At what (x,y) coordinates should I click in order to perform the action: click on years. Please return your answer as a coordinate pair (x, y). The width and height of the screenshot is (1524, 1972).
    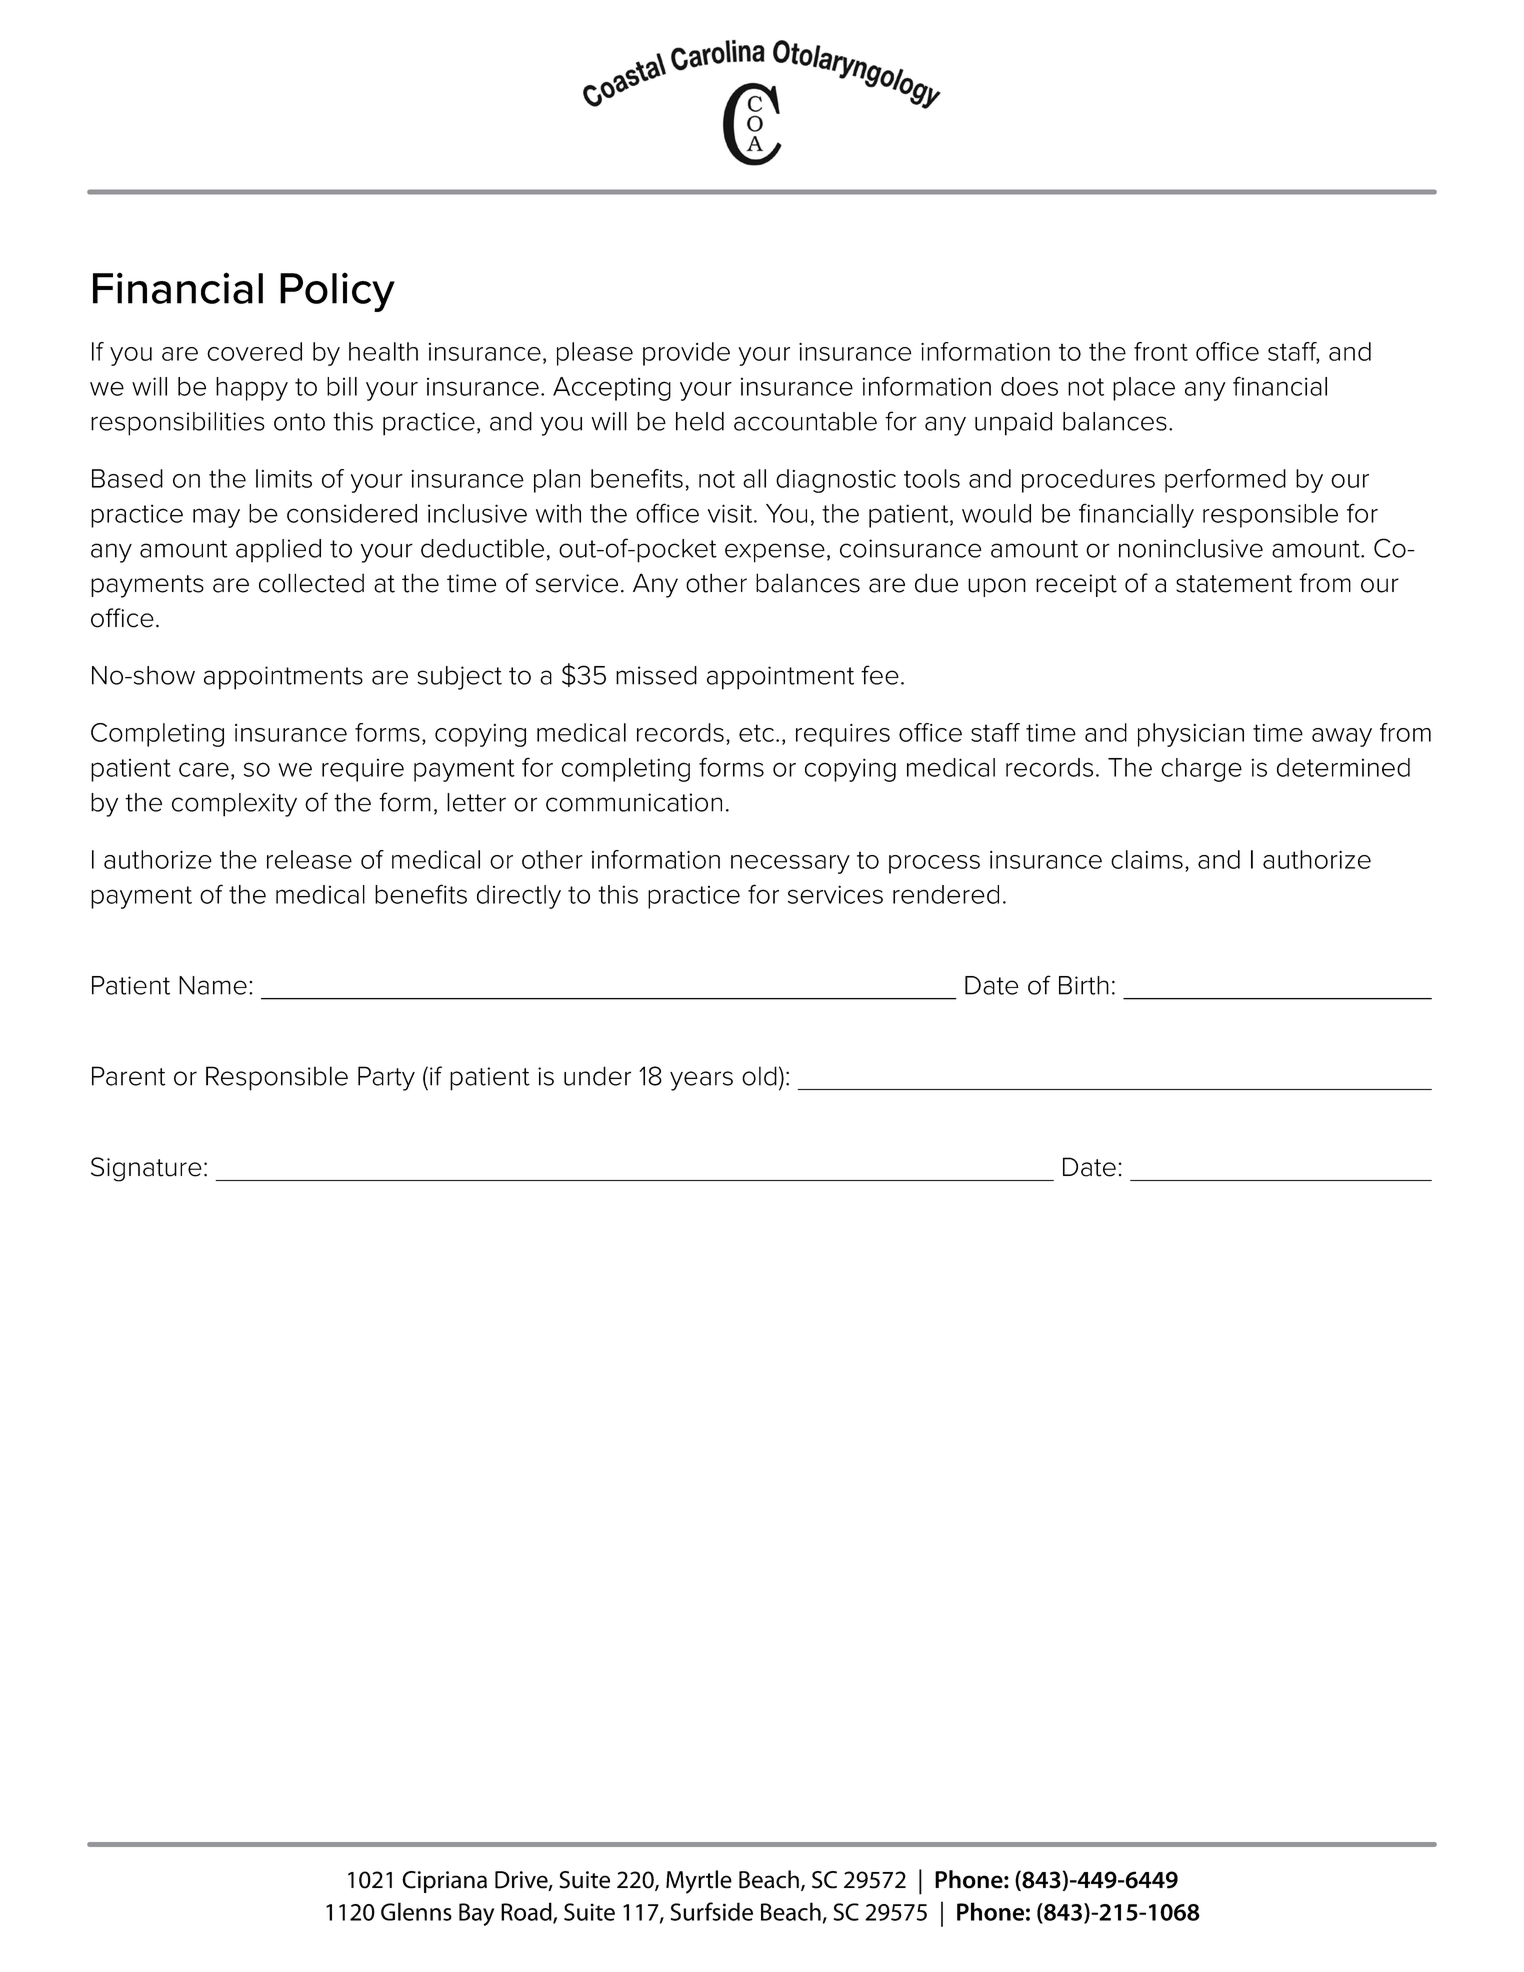
    Looking at the image, I should click on (701, 1081).
